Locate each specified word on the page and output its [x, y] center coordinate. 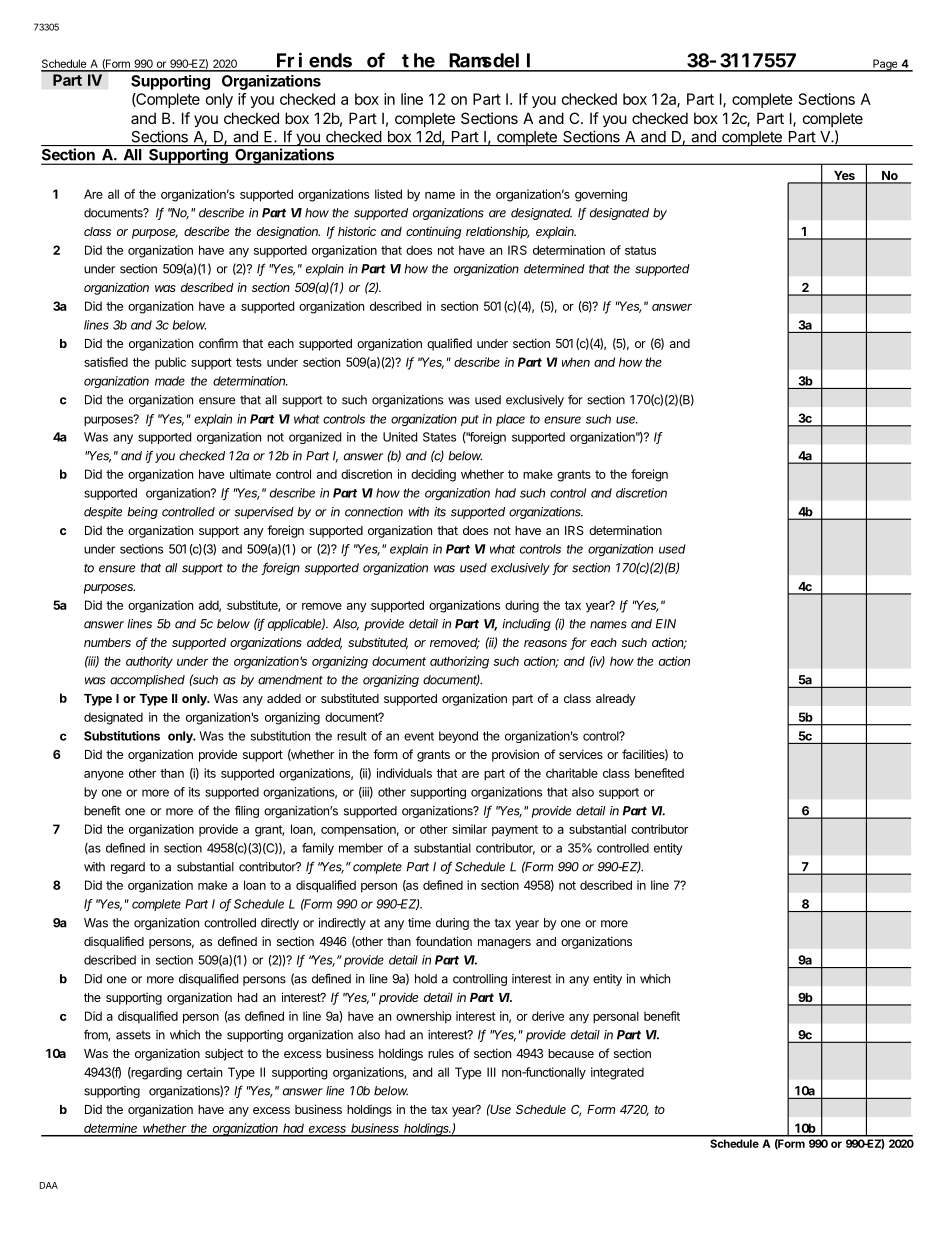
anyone [104, 776]
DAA [49, 1185]
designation [288, 232]
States [439, 437]
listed [388, 194]
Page [885, 65]
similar [469, 829]
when [576, 362]
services [581, 754]
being [142, 513]
